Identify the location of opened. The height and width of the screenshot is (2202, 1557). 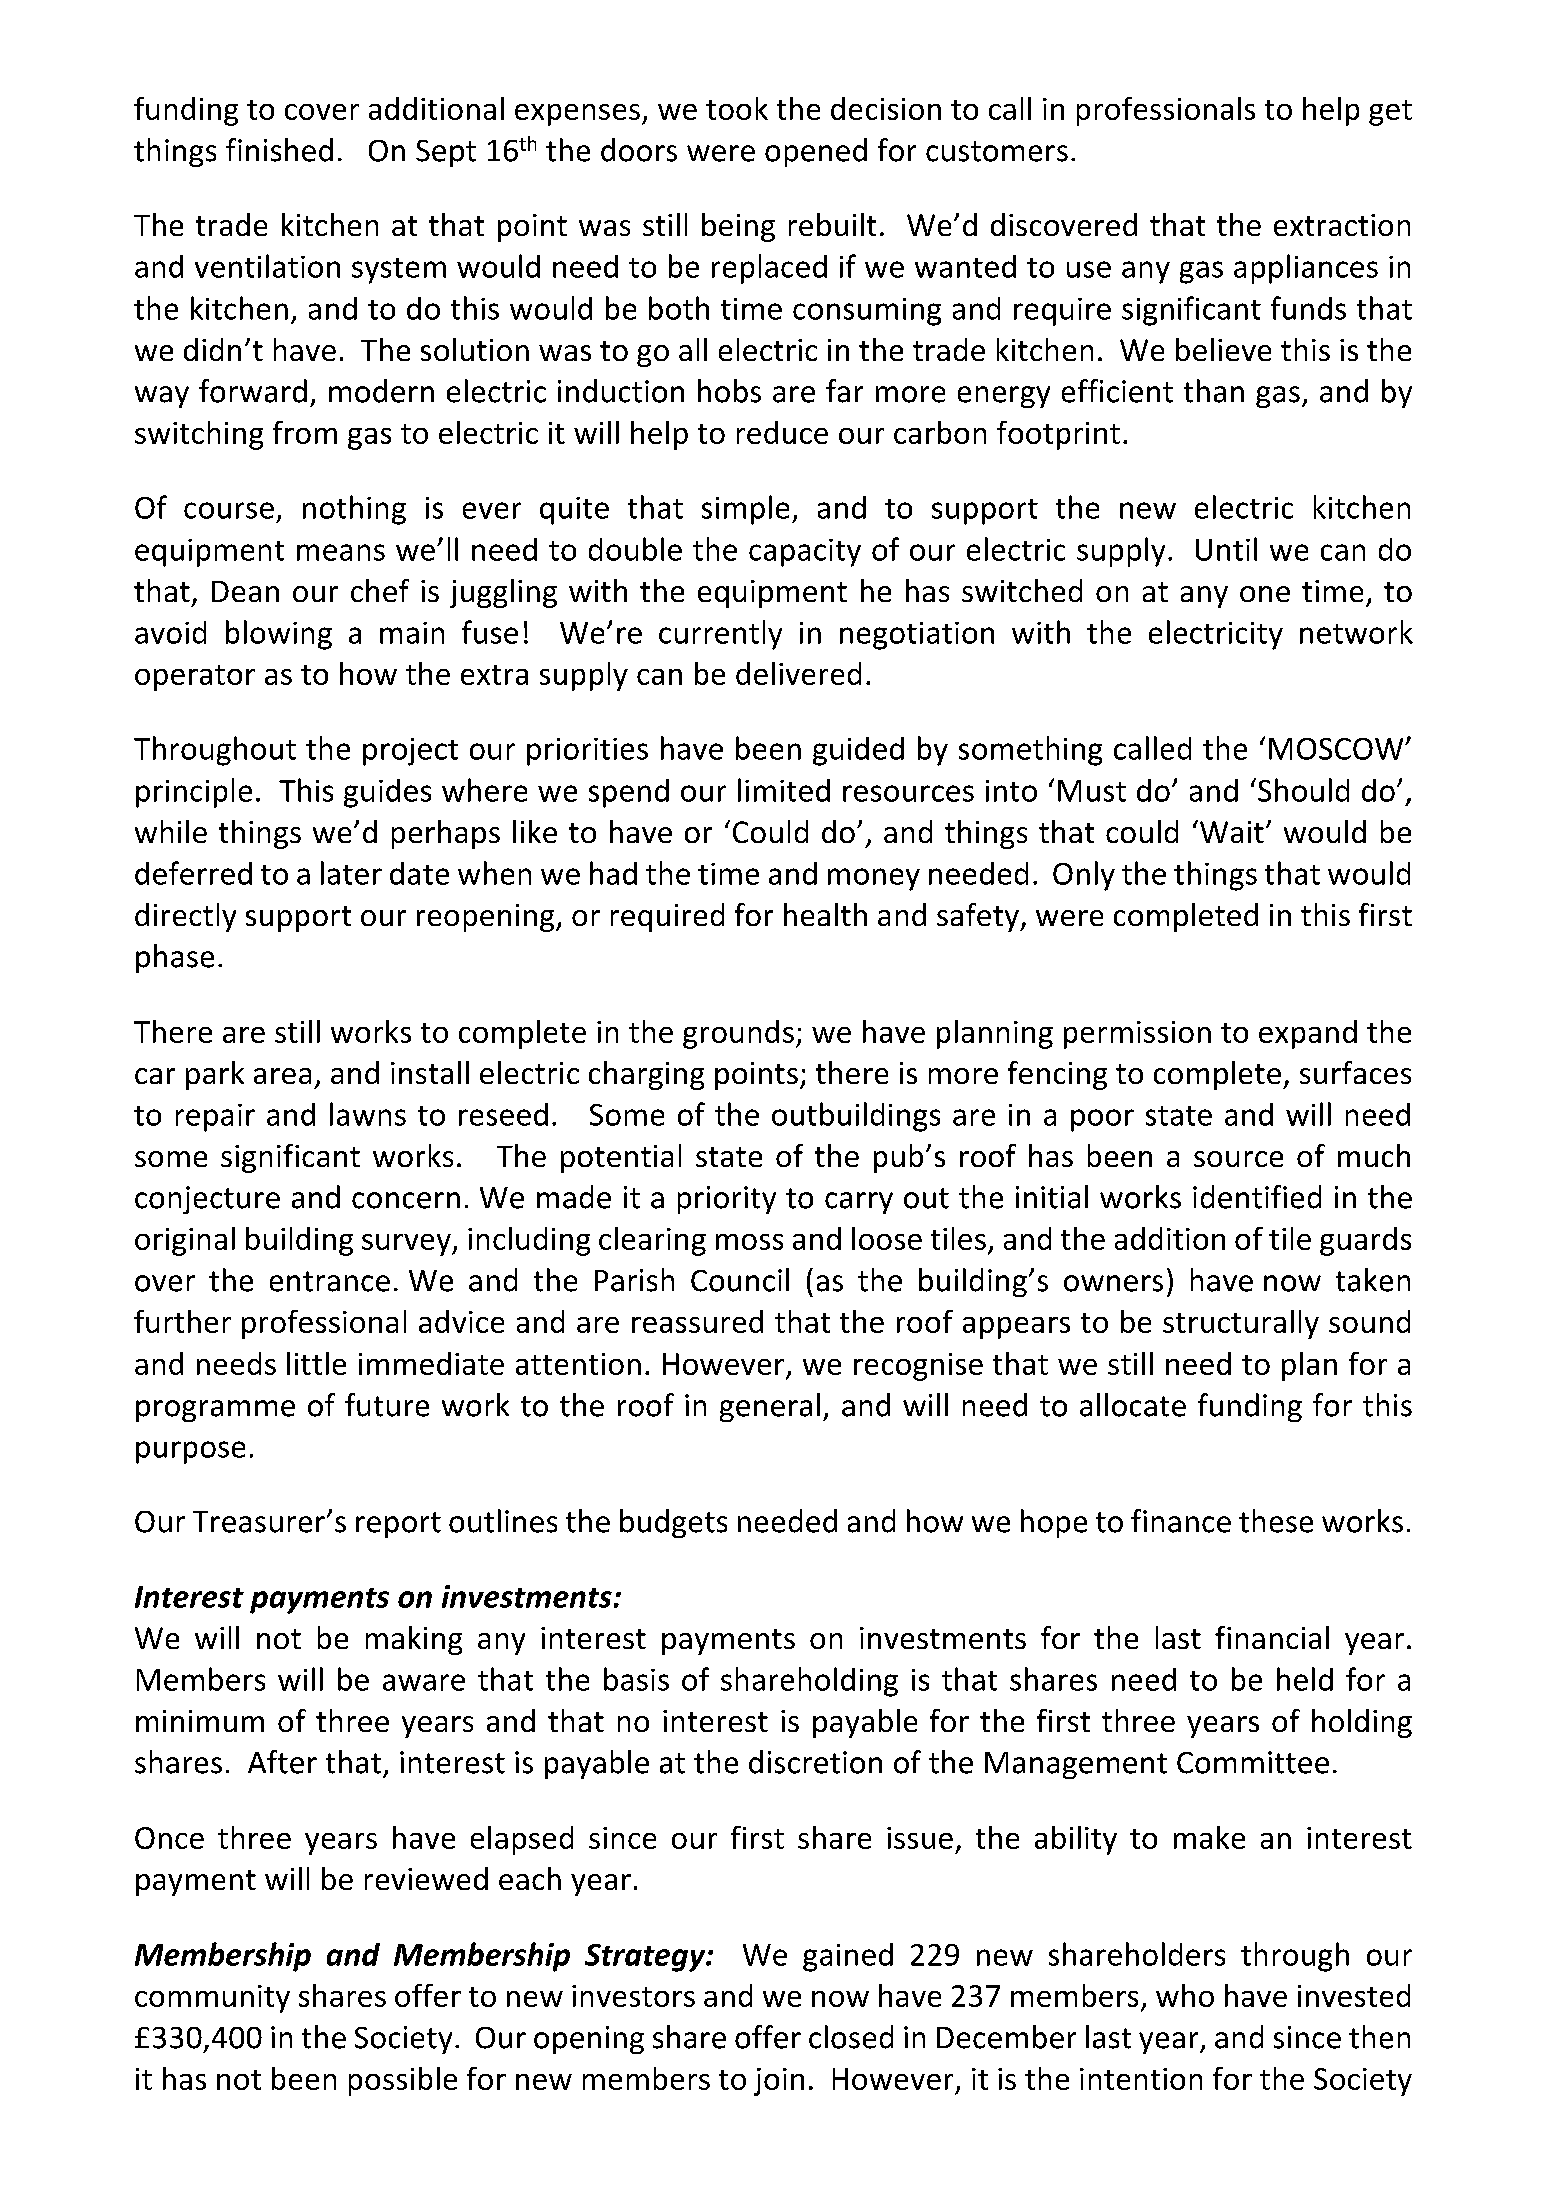
(816, 152).
